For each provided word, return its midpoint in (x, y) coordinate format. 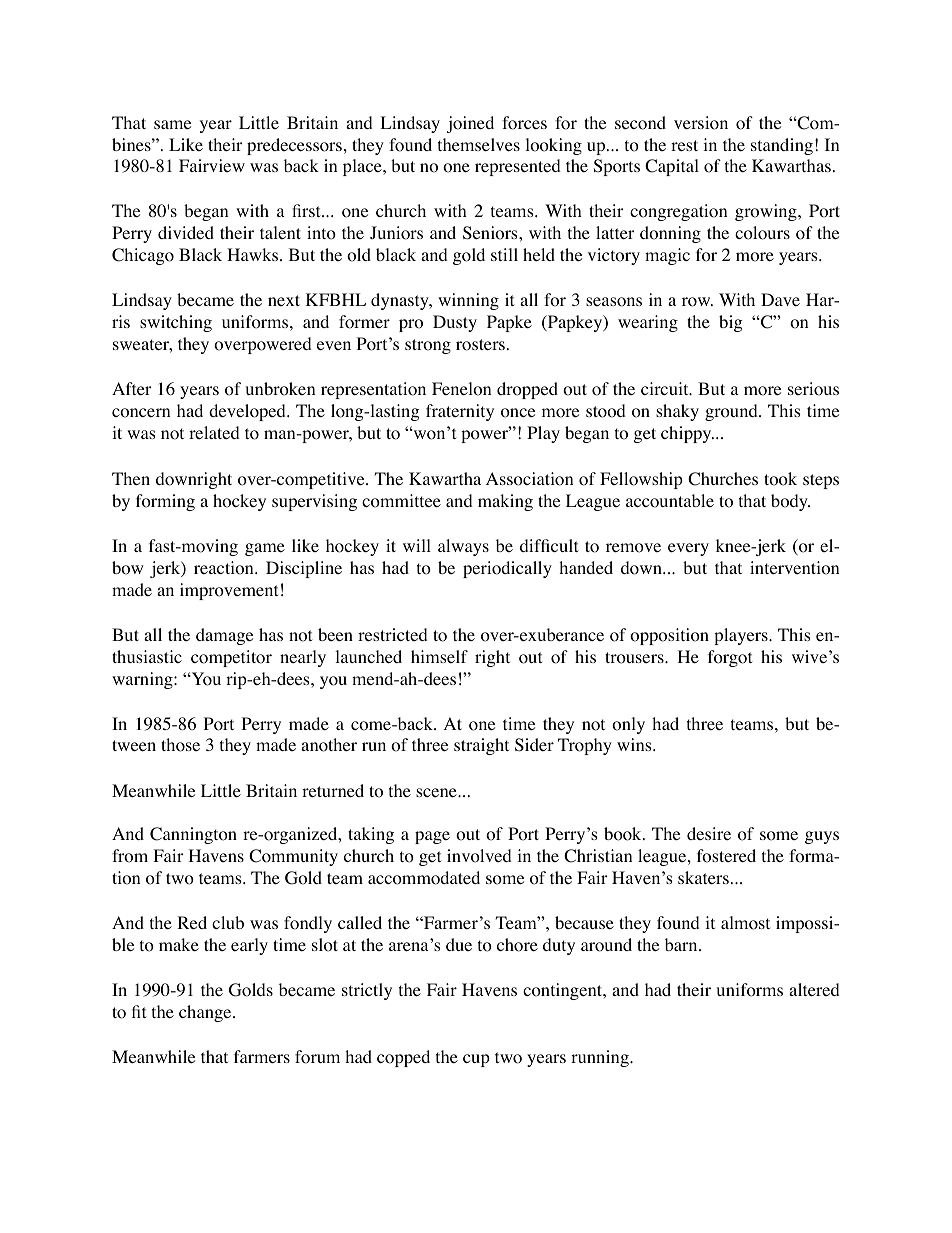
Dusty (455, 323)
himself (439, 656)
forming (165, 502)
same (172, 124)
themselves (479, 144)
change (206, 1013)
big (731, 323)
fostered (726, 856)
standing (782, 146)
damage (224, 636)
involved (479, 856)
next (284, 300)
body (790, 502)
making (505, 502)
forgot (730, 658)
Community (293, 857)
